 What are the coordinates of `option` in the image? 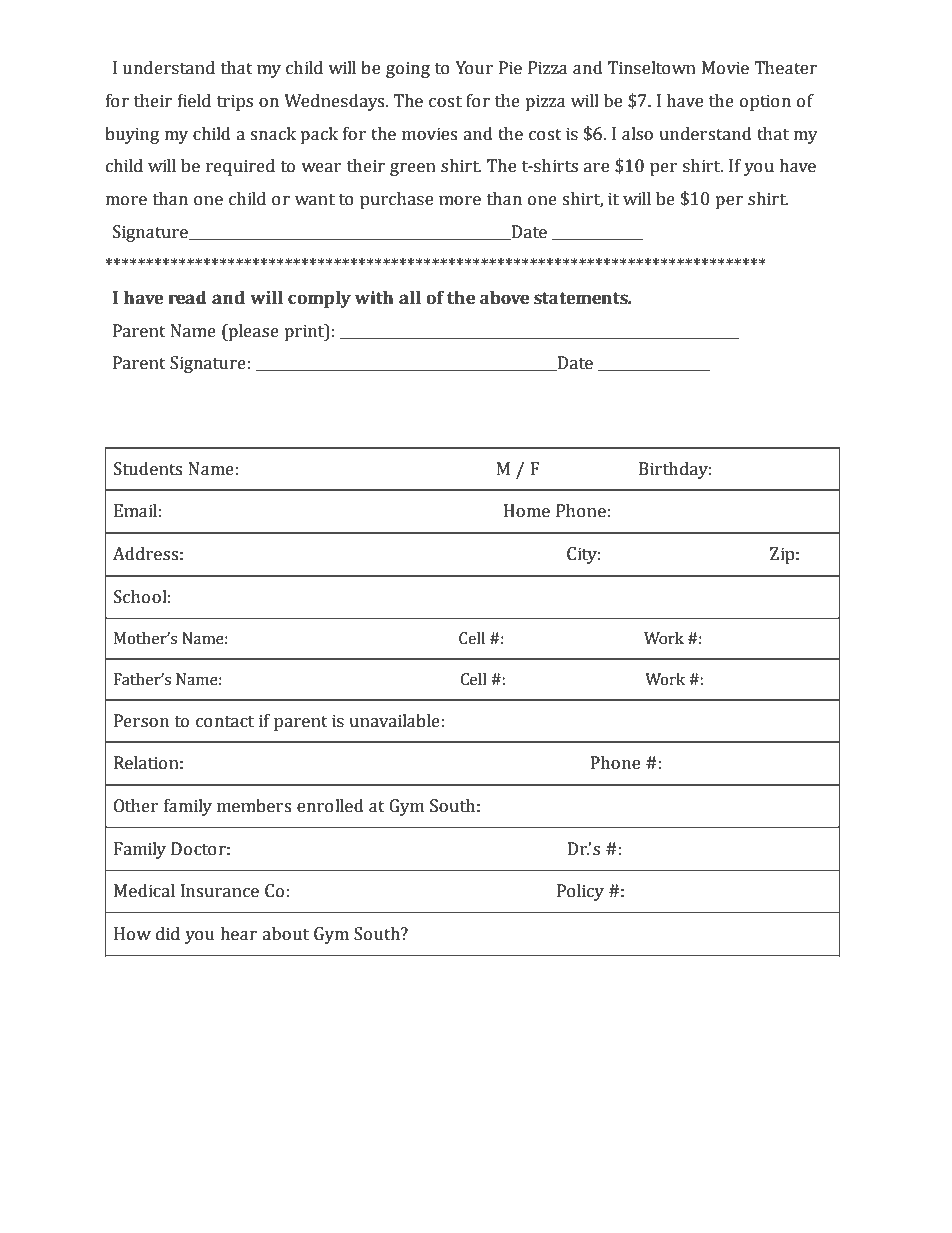 It's located at (765, 102).
